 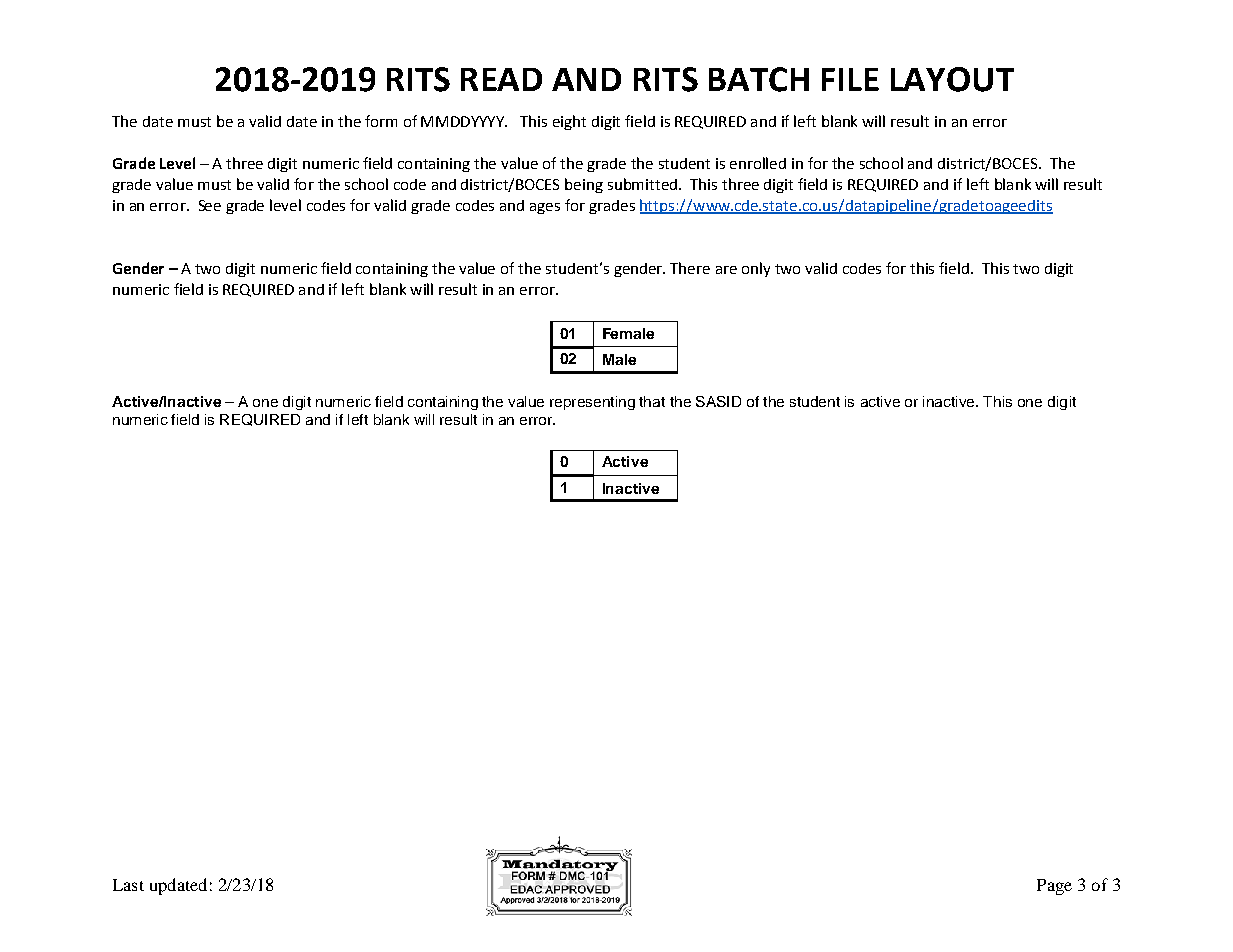 What do you see at coordinates (569, 122) in the screenshot?
I see `eight` at bounding box center [569, 122].
